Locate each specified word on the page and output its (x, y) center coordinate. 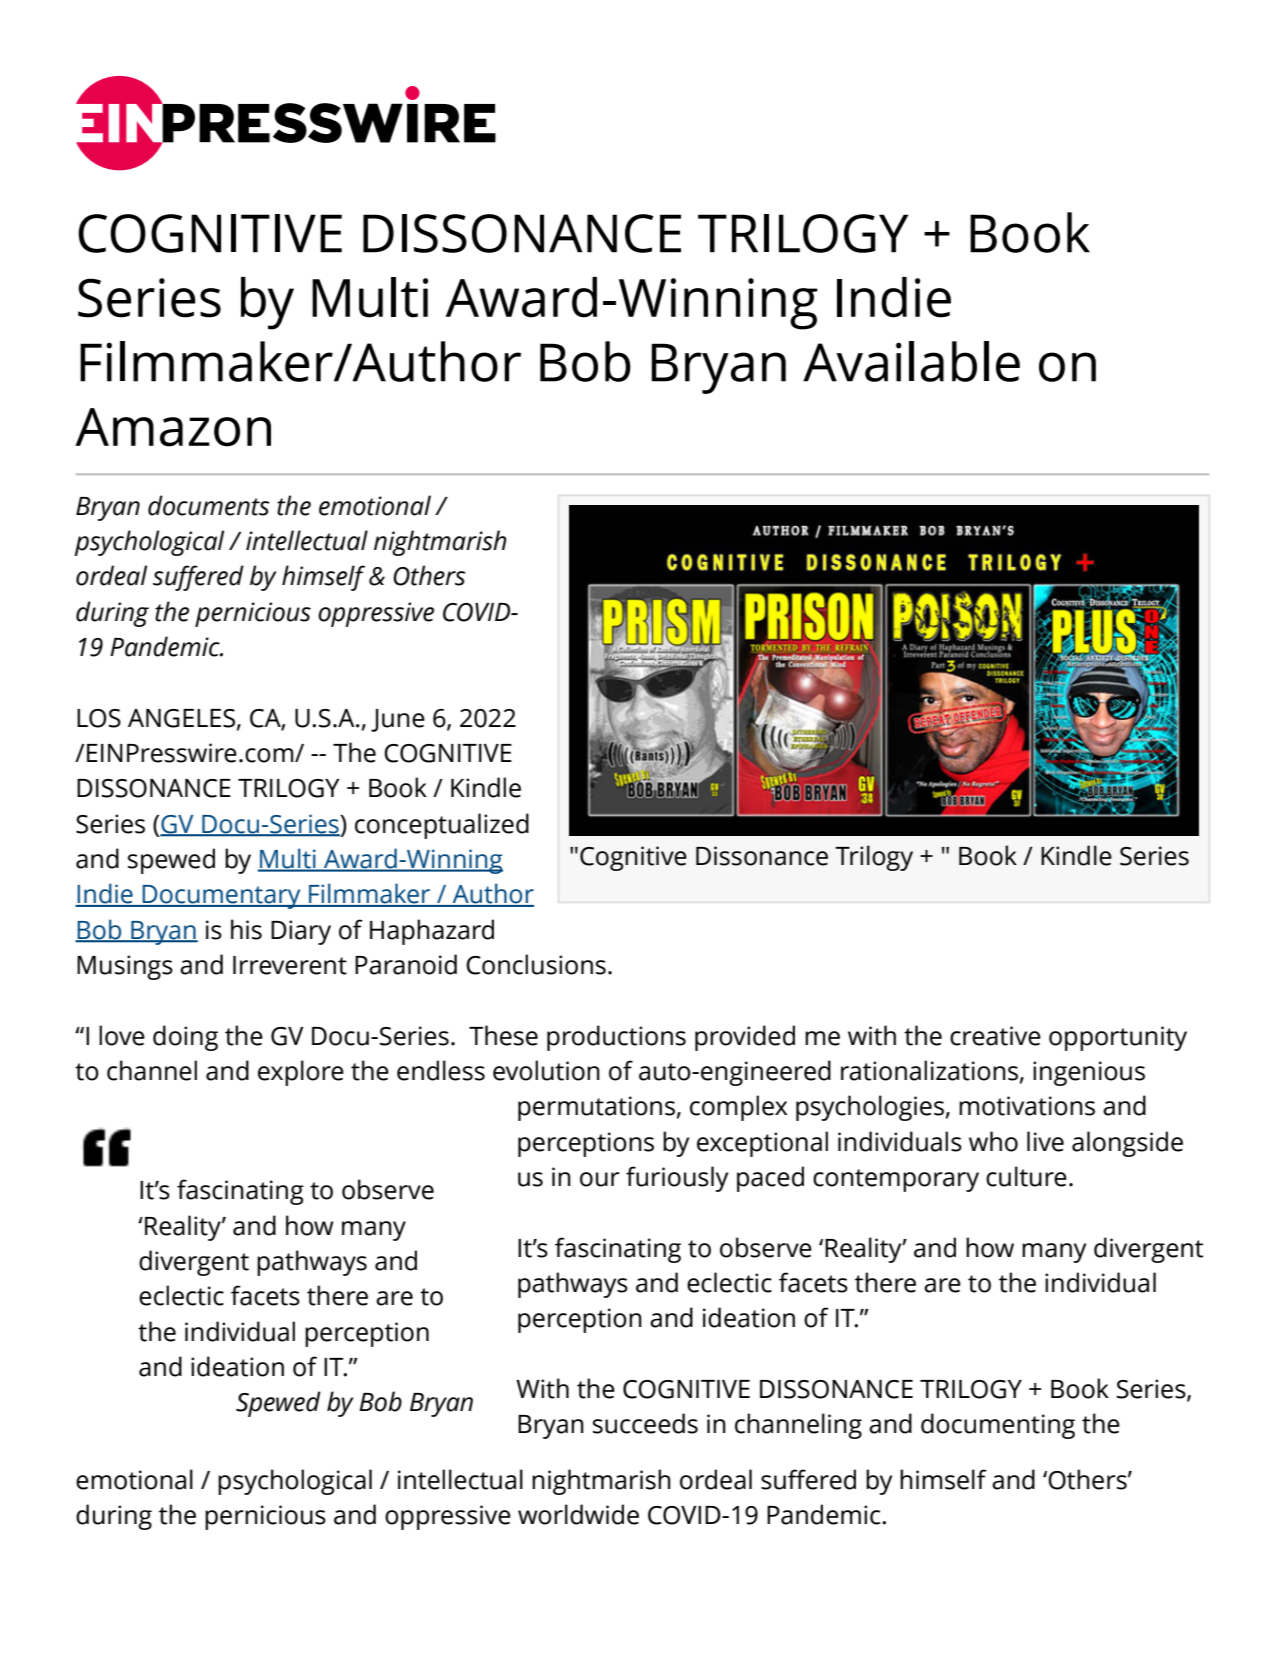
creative (995, 1036)
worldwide (578, 1514)
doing (185, 1038)
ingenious (1089, 1073)
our (600, 1179)
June (398, 720)
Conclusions (536, 964)
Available (911, 361)
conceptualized (442, 826)
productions (616, 1038)
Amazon (173, 427)
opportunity (1118, 1038)
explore (301, 1073)
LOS (99, 718)
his (246, 929)
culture (1026, 1176)
